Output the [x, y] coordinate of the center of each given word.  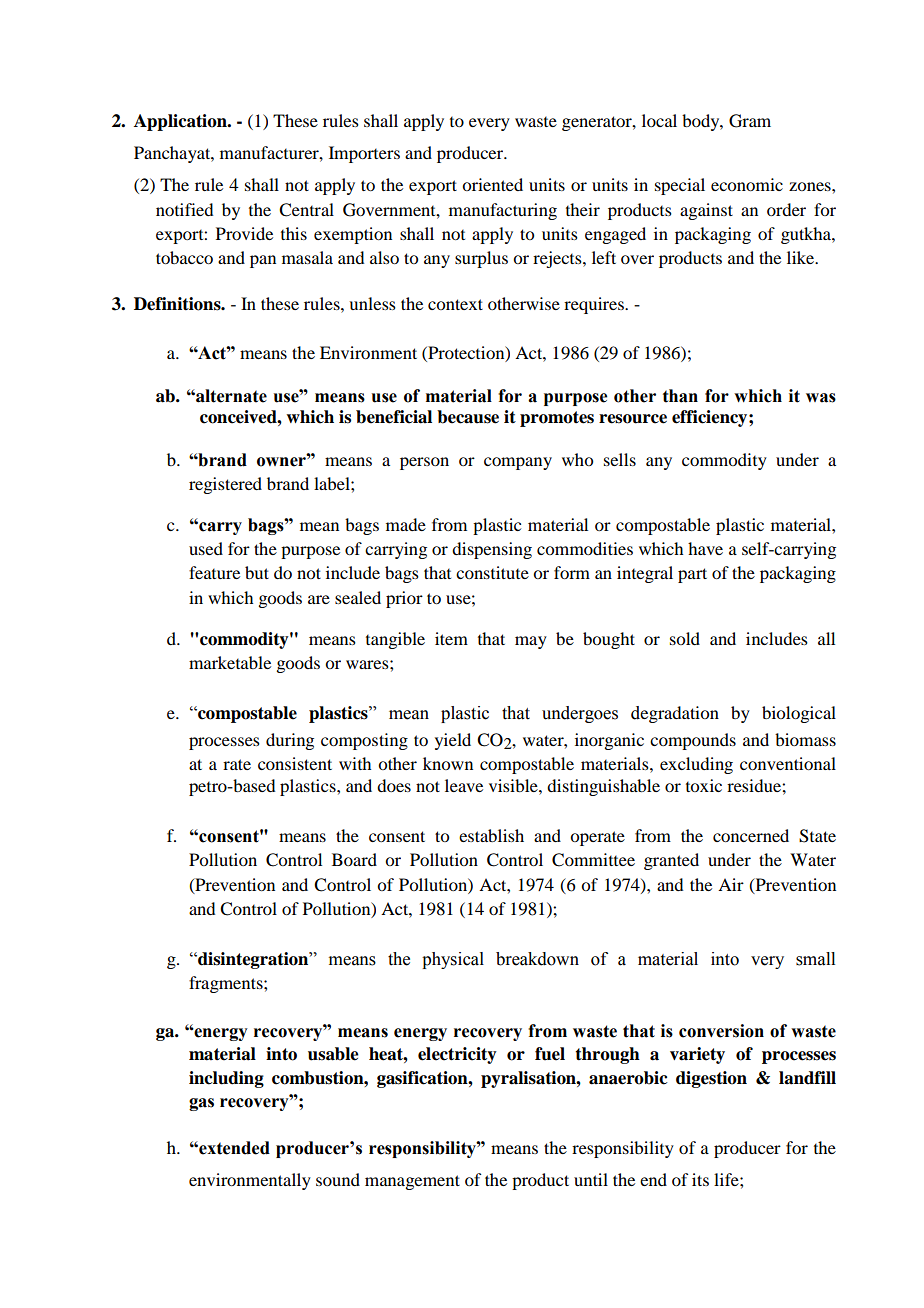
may [531, 642]
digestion [711, 1079]
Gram [750, 121]
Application [181, 122]
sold [685, 638]
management [412, 1182]
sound [338, 1179]
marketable [230, 662]
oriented [492, 184]
